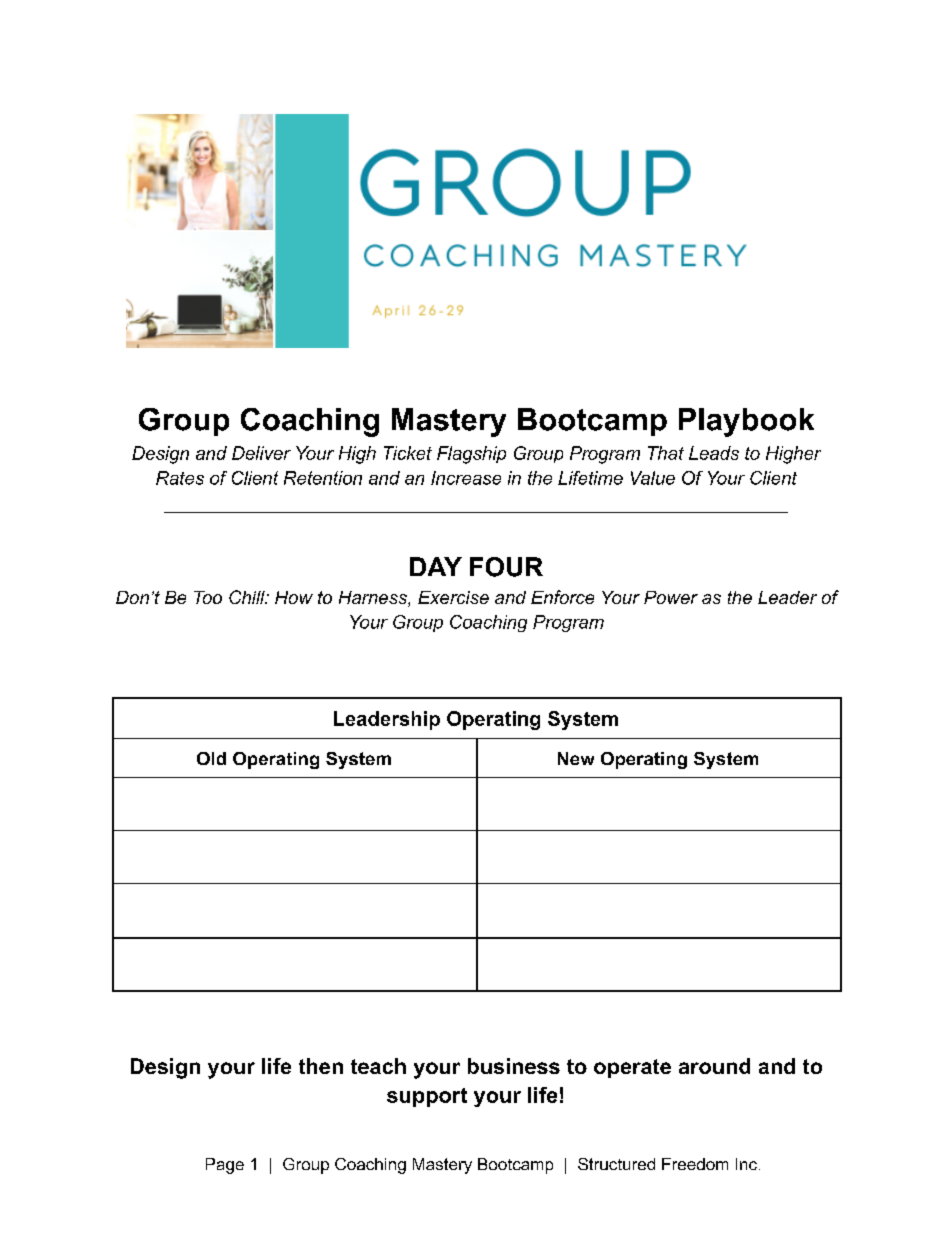 The height and width of the screenshot is (1233, 952). What do you see at coordinates (576, 758) in the screenshot?
I see `New` at bounding box center [576, 758].
